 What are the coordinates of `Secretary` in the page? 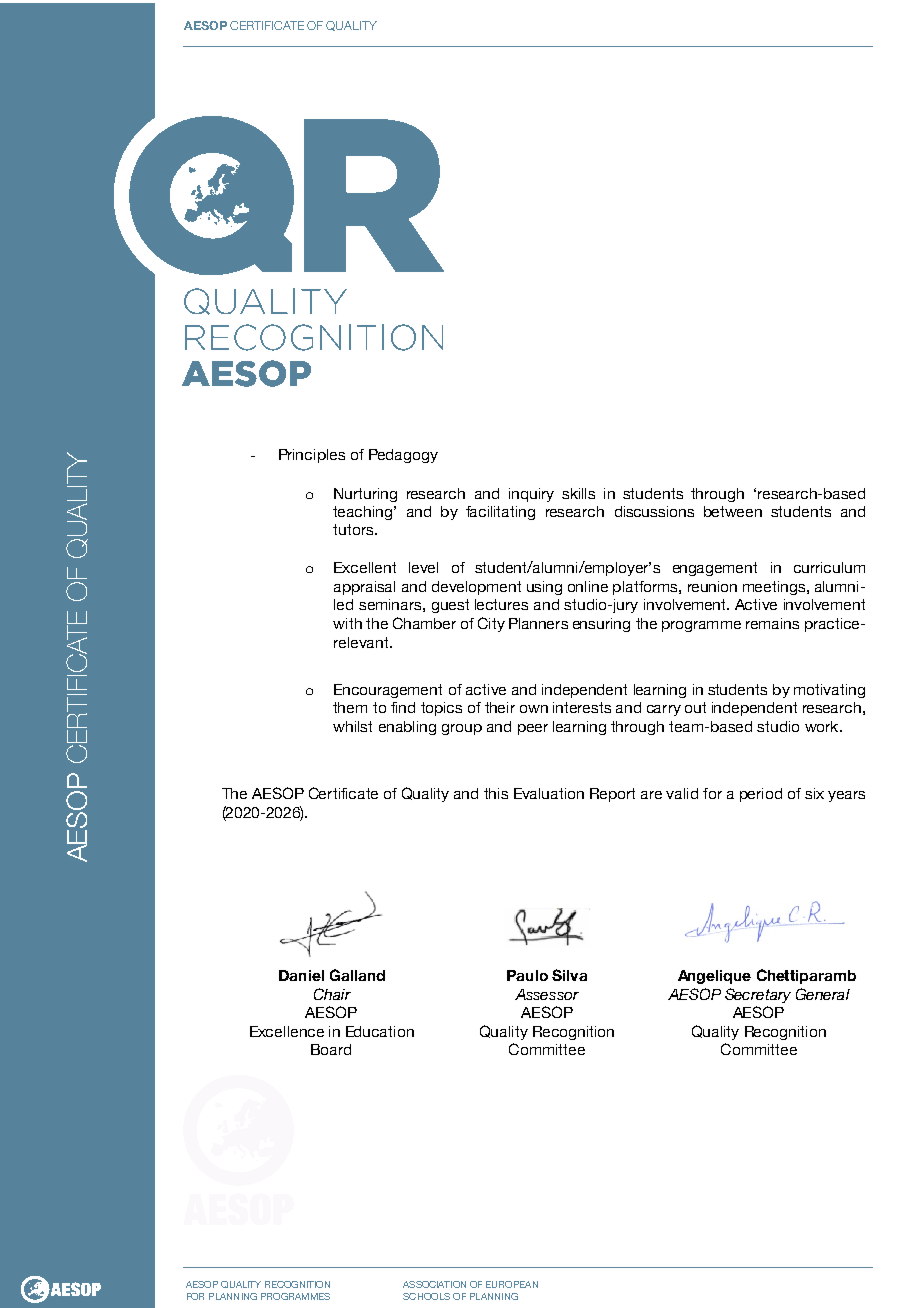 It's located at (758, 995).
